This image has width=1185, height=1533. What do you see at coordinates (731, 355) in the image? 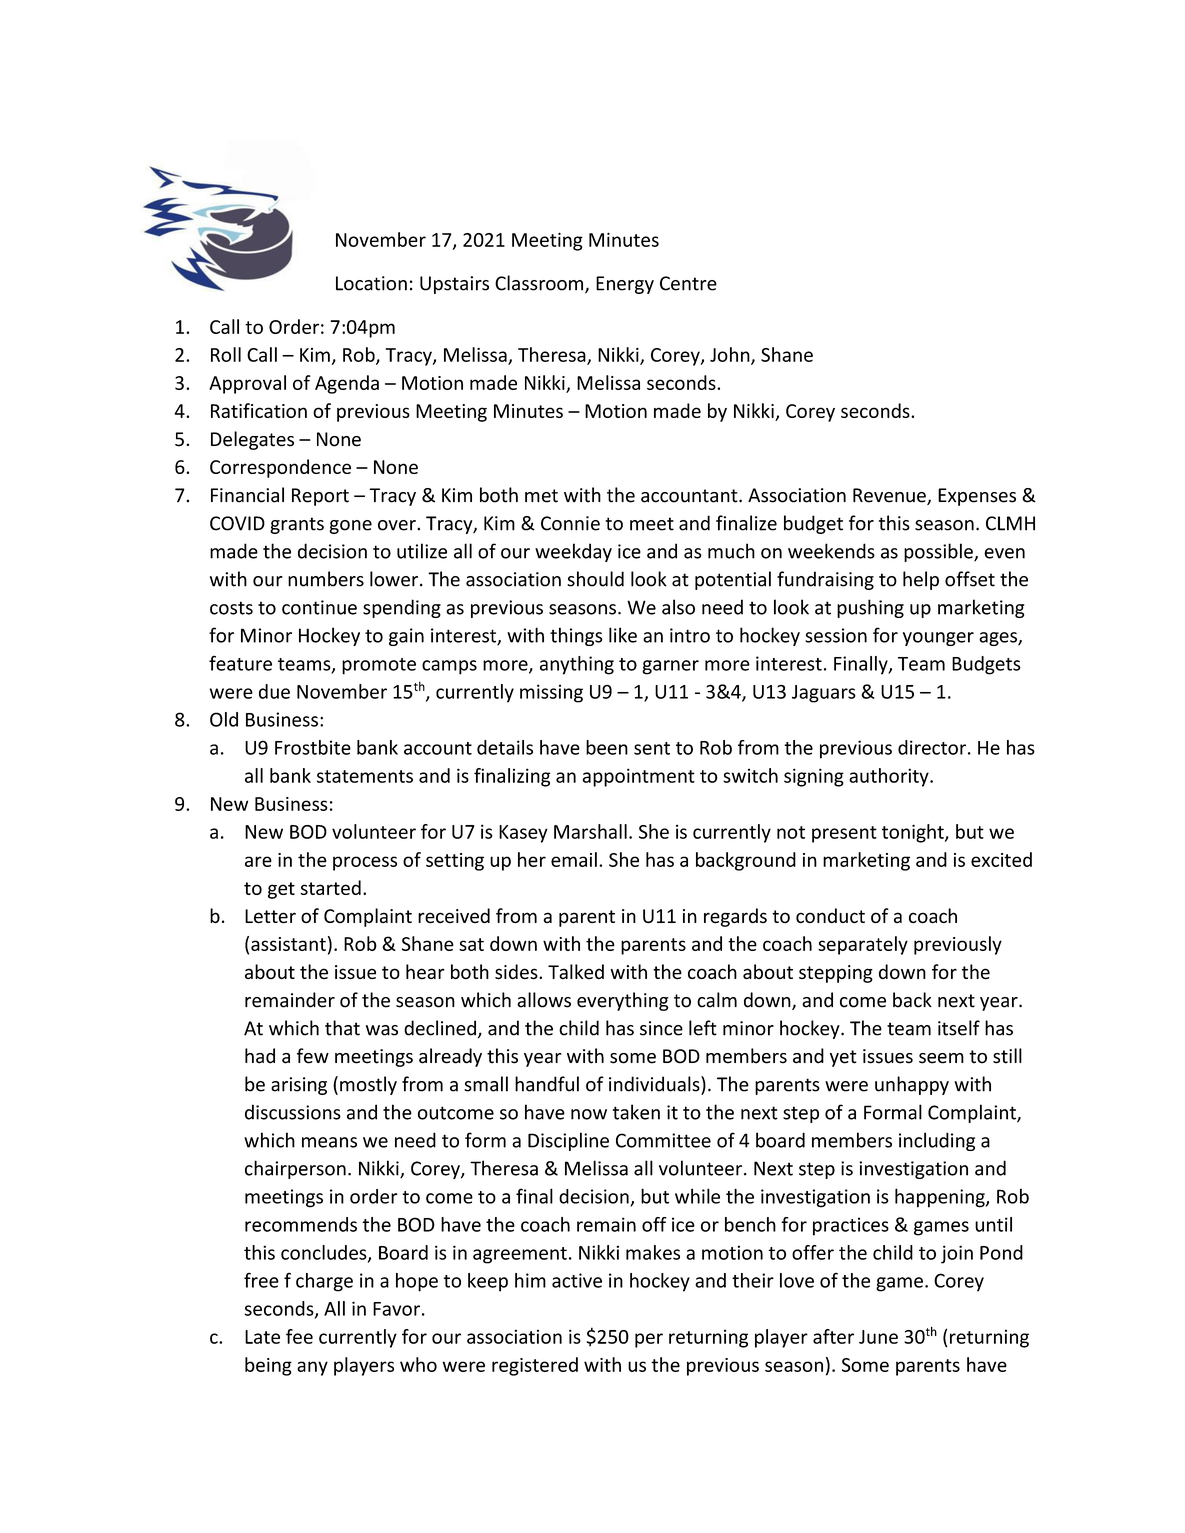
I see `John` at bounding box center [731, 355].
